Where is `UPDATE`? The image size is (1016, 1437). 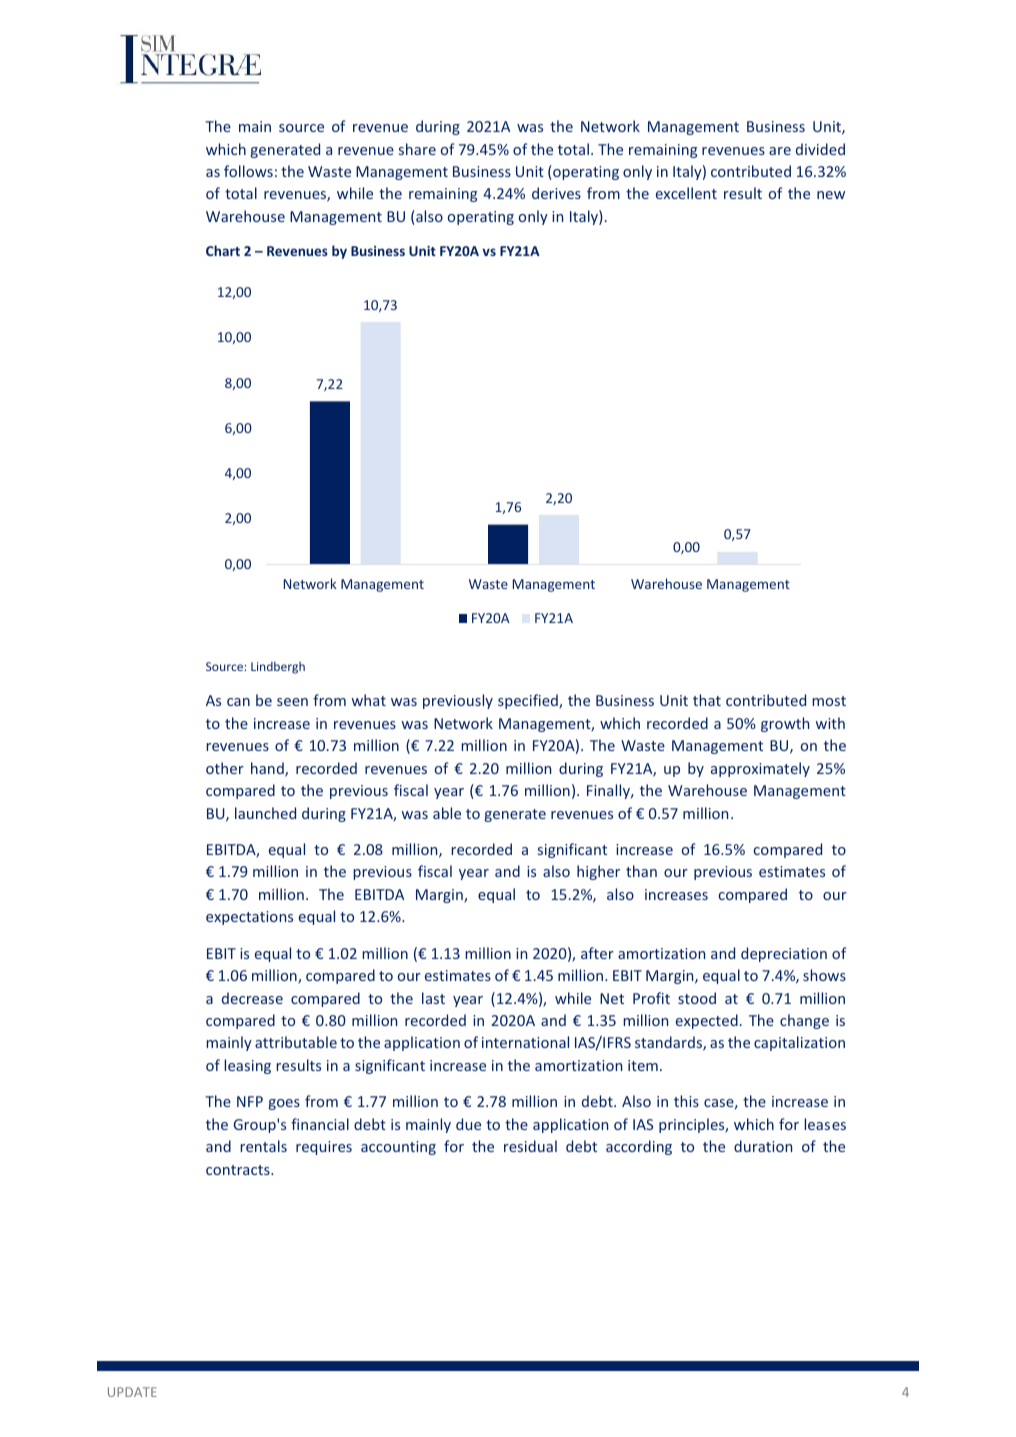
UPDATE is located at coordinates (132, 1392).
